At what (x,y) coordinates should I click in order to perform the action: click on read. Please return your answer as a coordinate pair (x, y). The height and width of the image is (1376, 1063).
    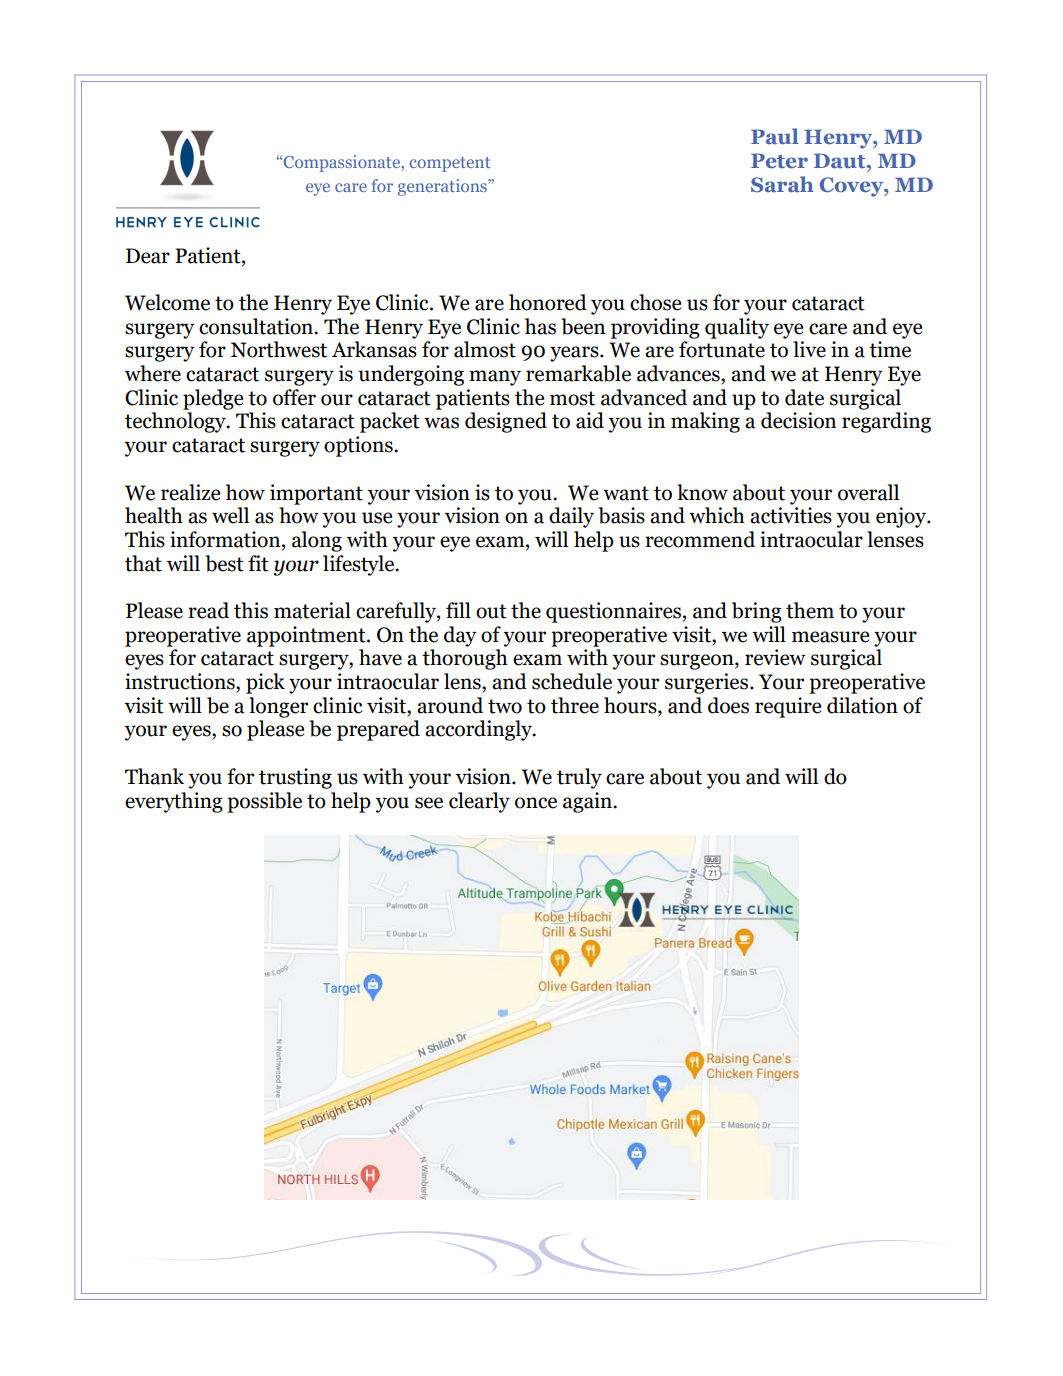
    Looking at the image, I should click on (208, 610).
